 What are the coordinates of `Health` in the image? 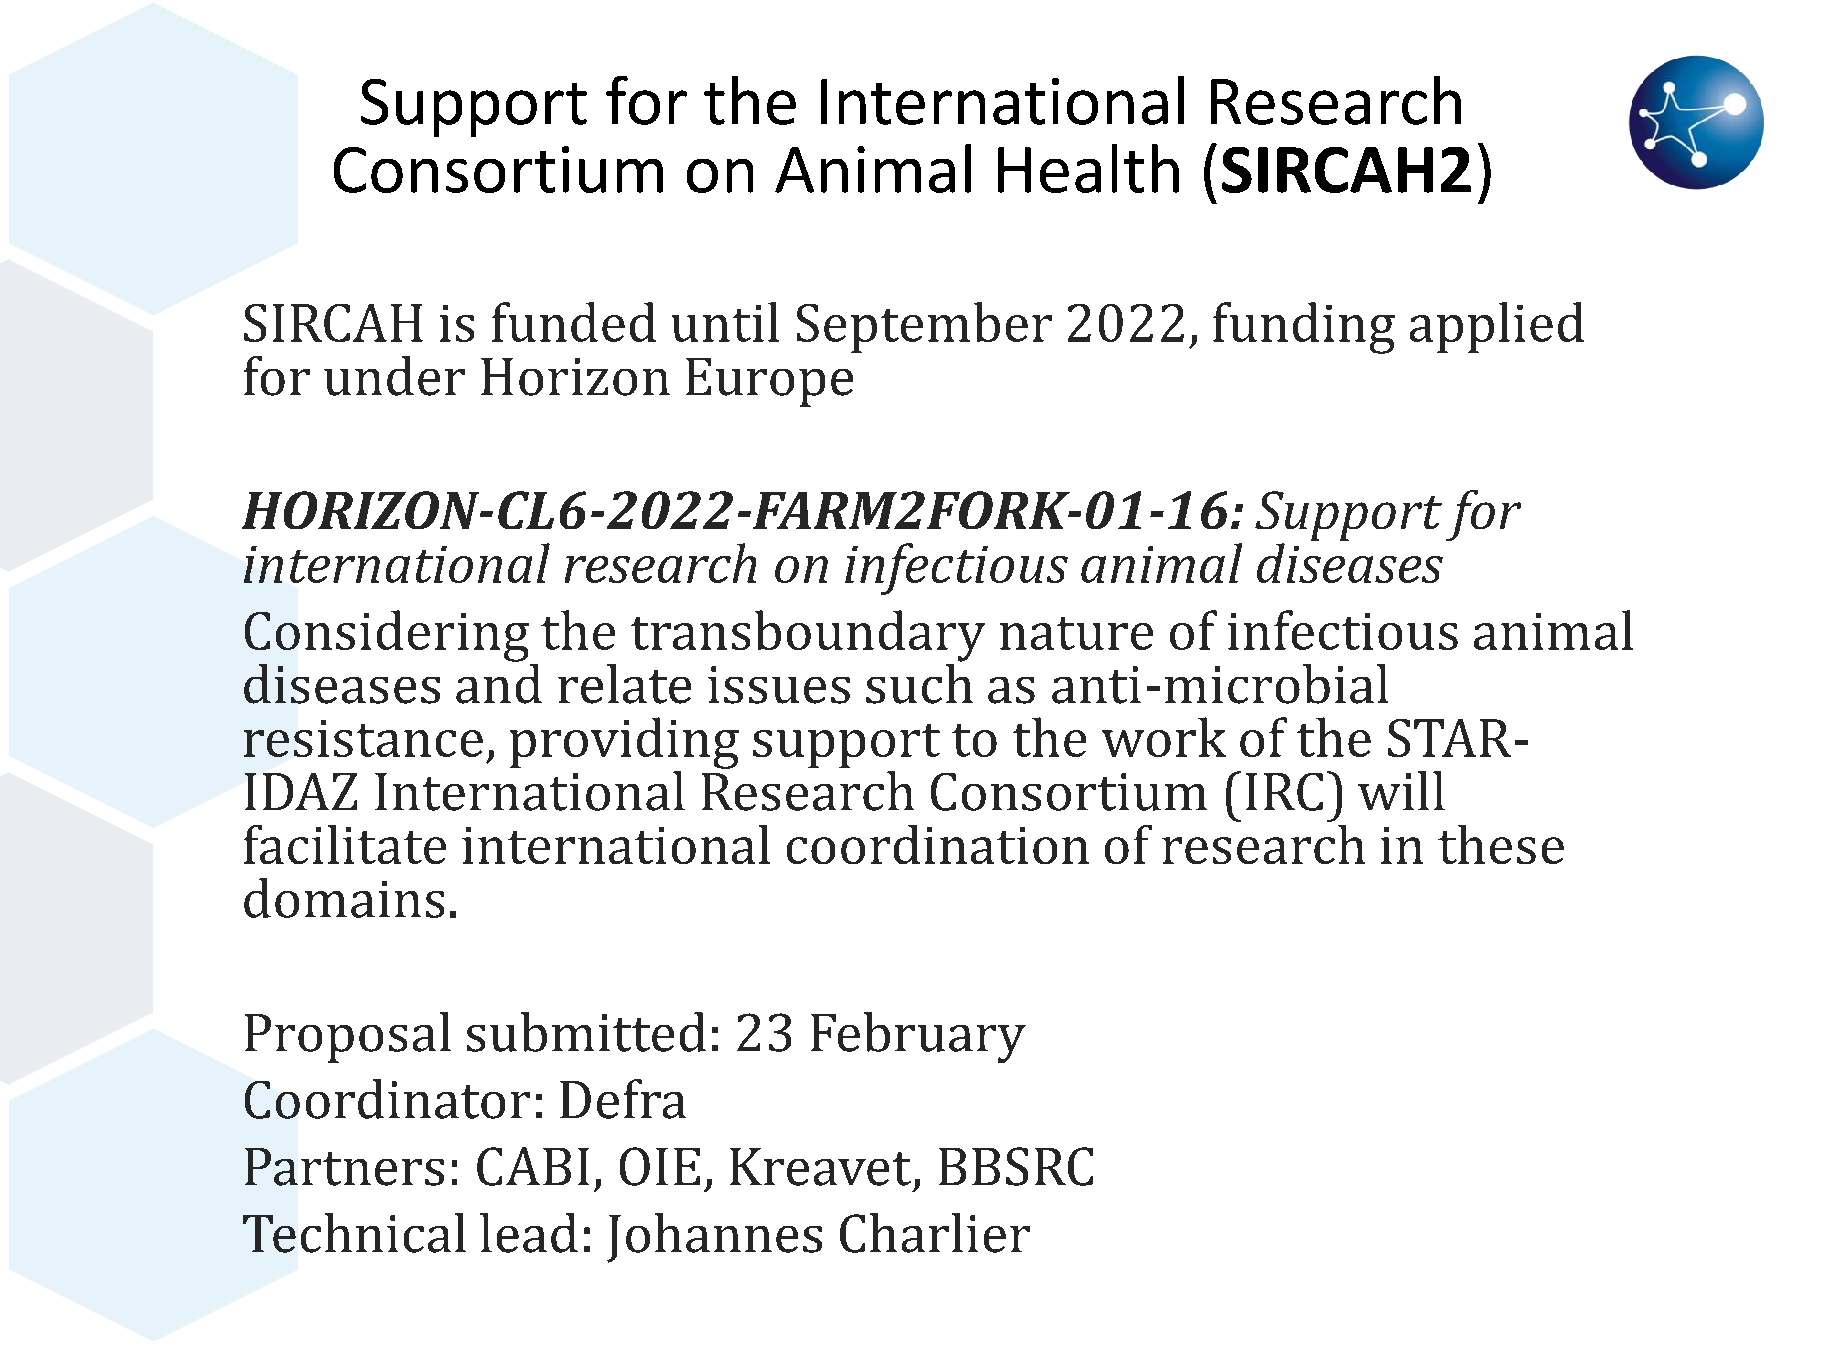 It's located at (1088, 168).
